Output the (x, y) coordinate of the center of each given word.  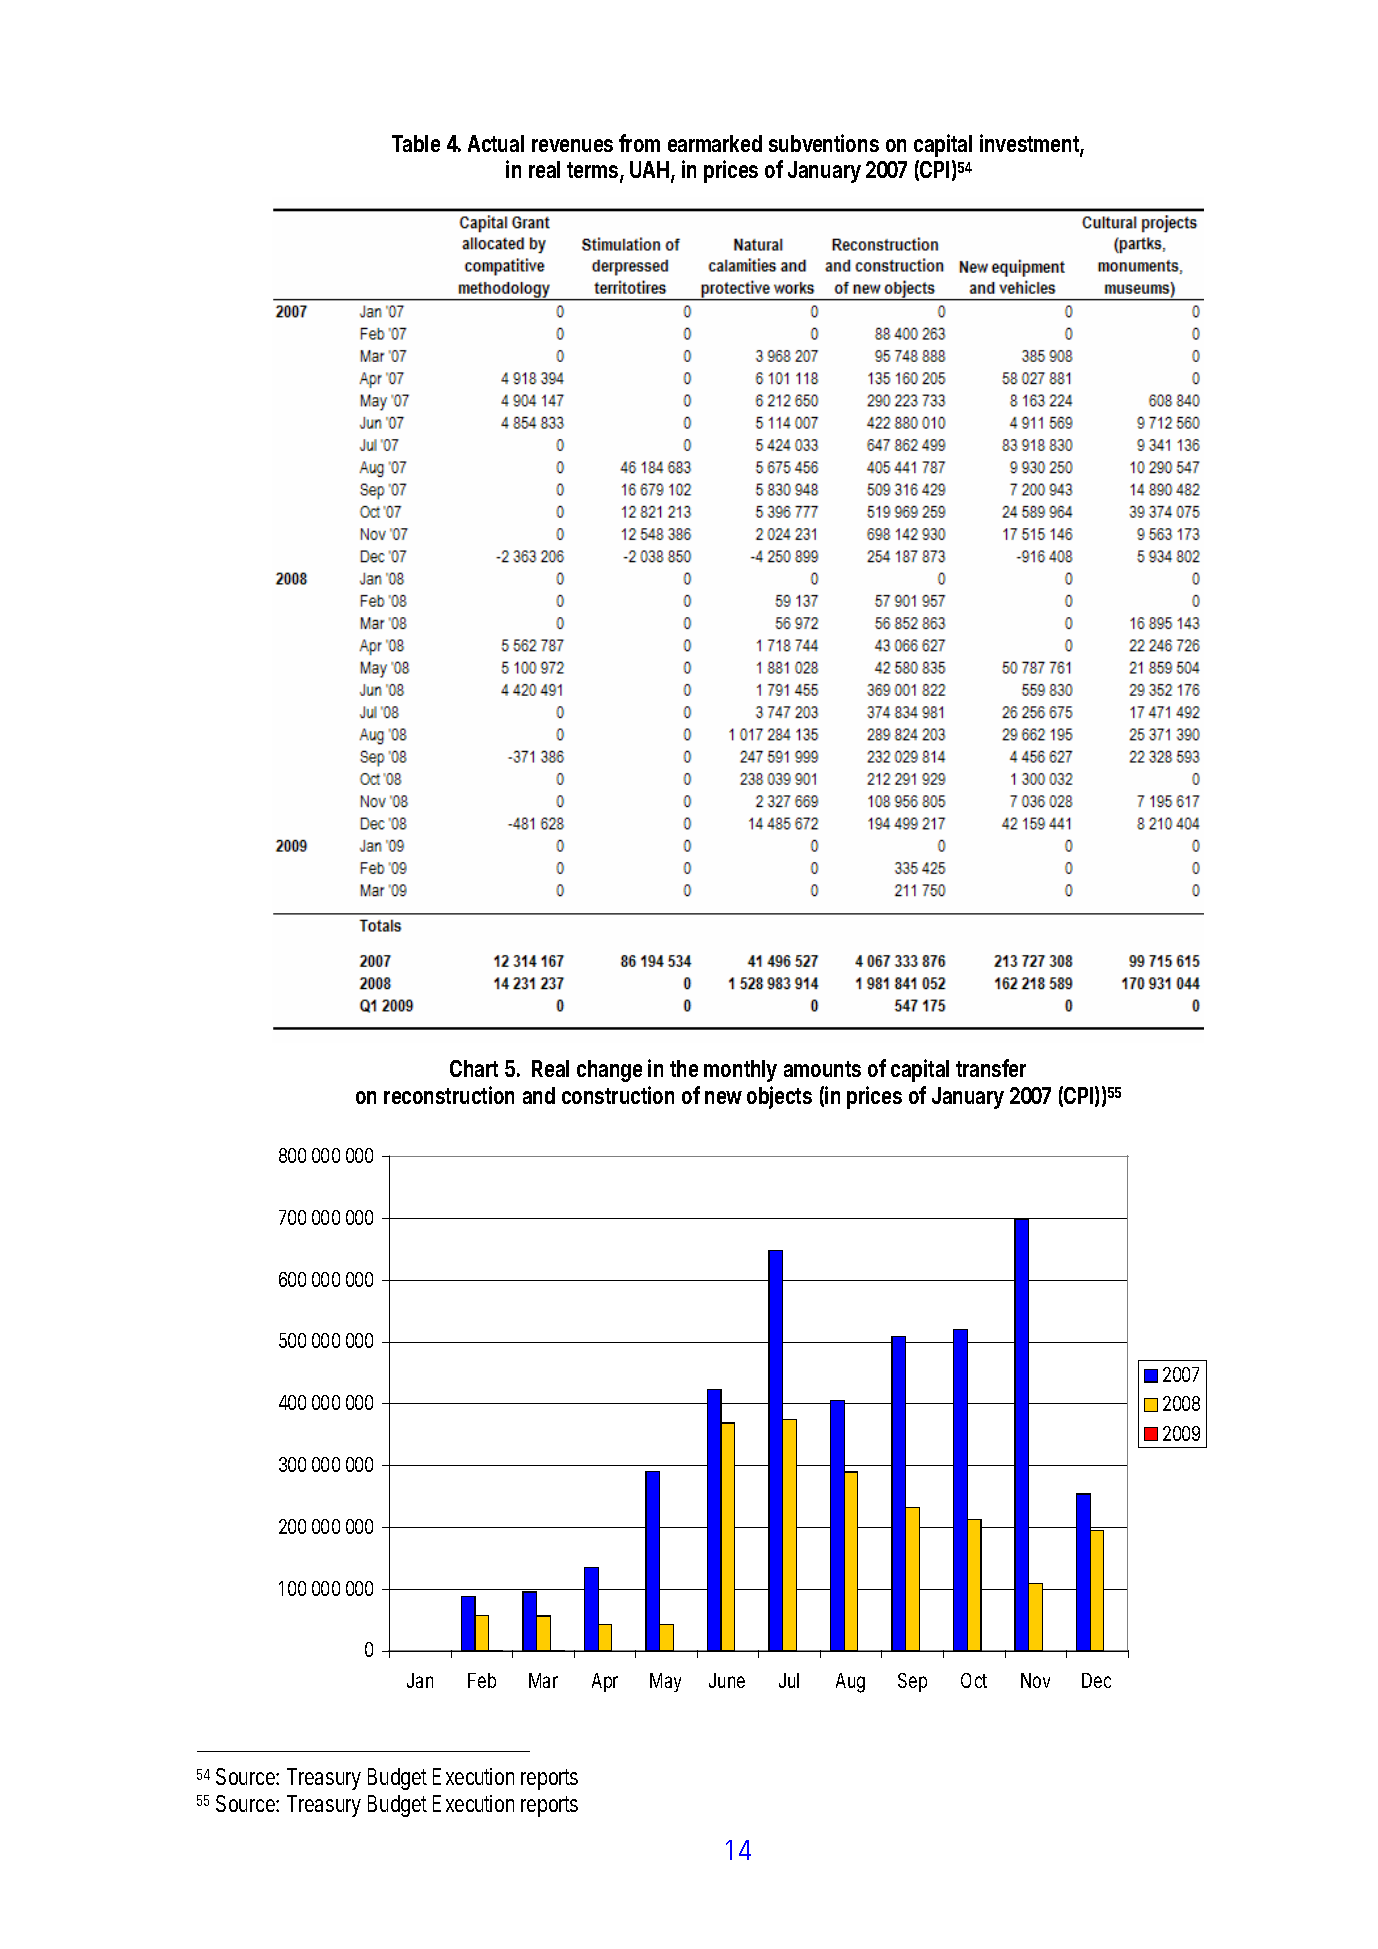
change (609, 1071)
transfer (991, 1068)
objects (779, 1097)
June (727, 1680)
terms (592, 170)
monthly (740, 1071)
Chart (474, 1068)
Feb (482, 1680)
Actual (496, 143)
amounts (822, 1069)
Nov (1035, 1680)
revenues (572, 145)
